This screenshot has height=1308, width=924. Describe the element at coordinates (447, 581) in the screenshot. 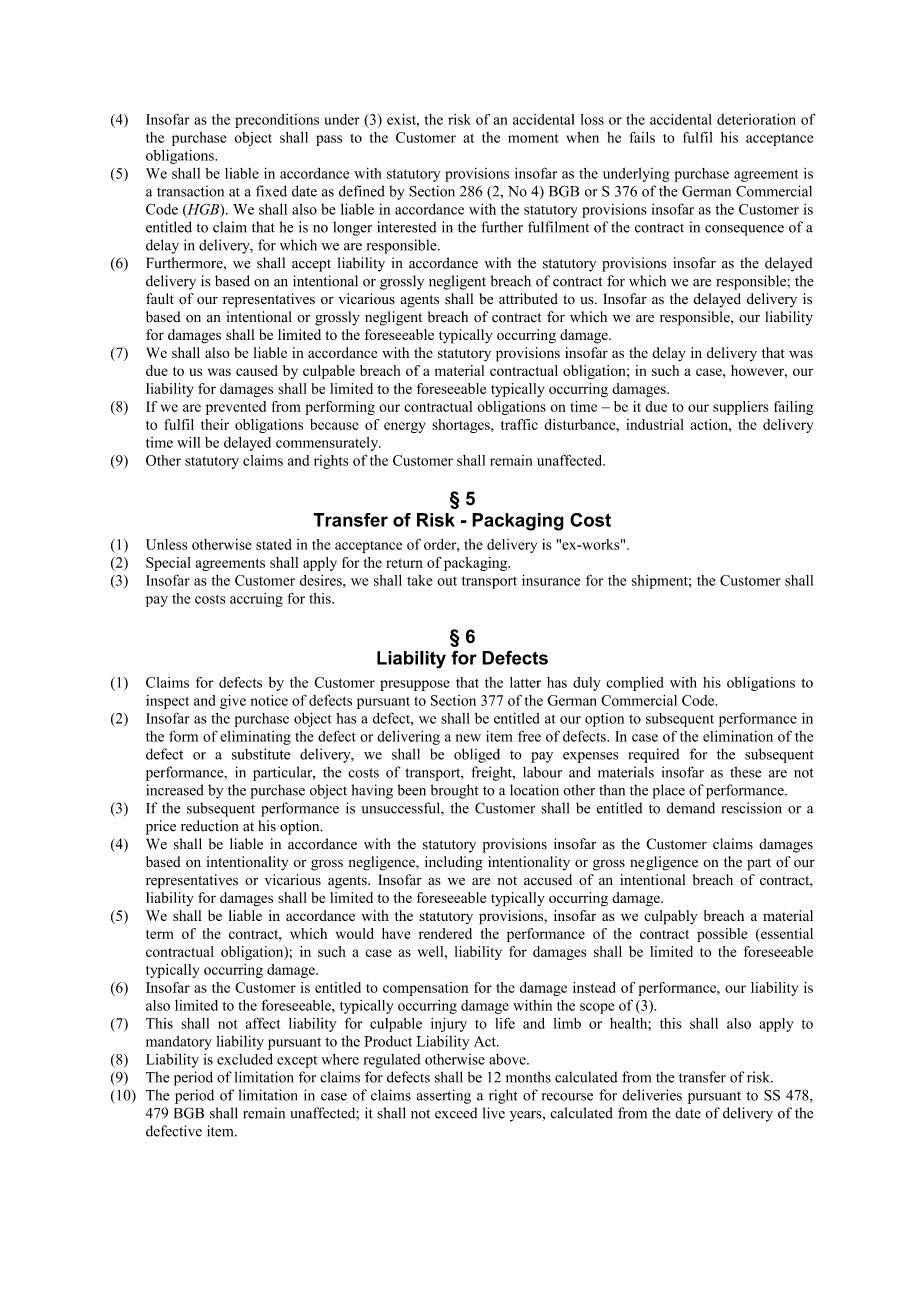

I see `out` at that location.
